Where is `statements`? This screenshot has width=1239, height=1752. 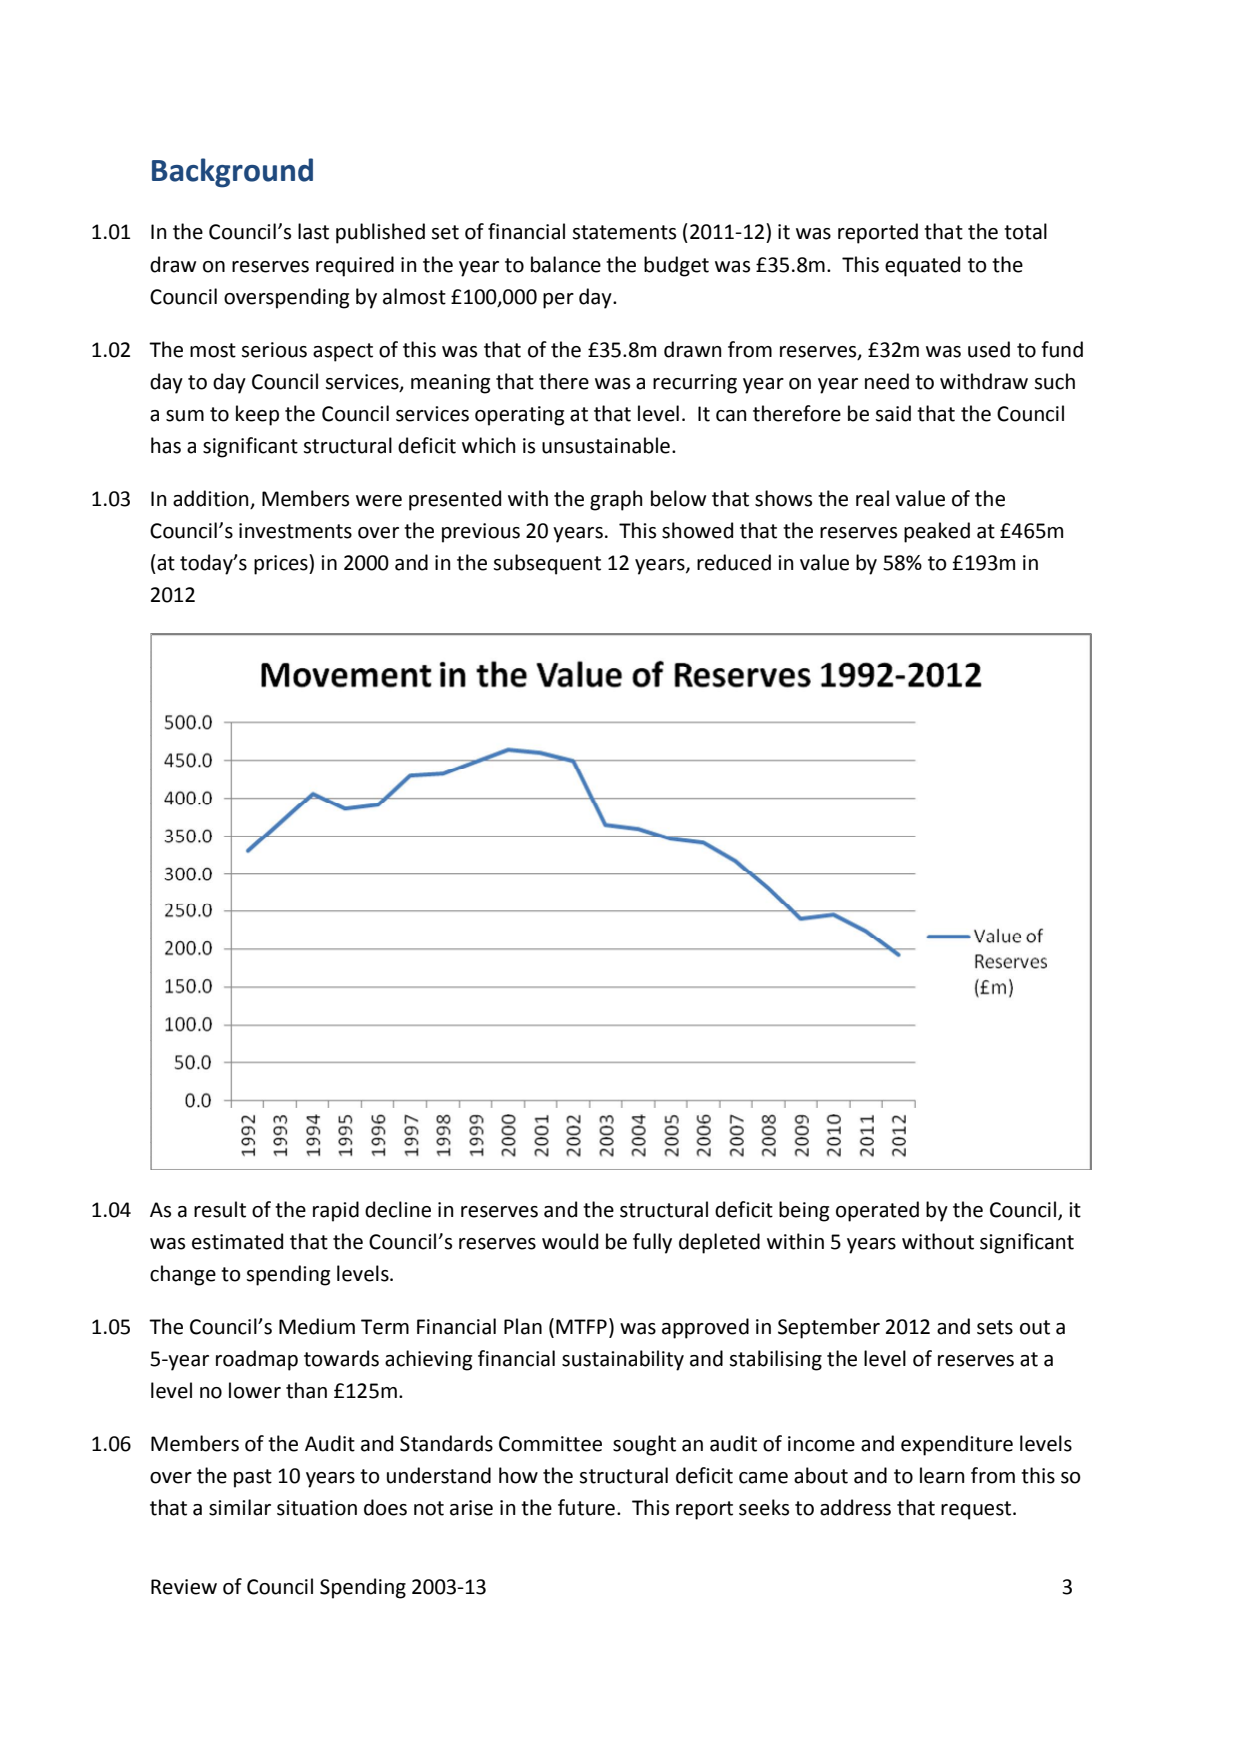
statements is located at coordinates (624, 232).
